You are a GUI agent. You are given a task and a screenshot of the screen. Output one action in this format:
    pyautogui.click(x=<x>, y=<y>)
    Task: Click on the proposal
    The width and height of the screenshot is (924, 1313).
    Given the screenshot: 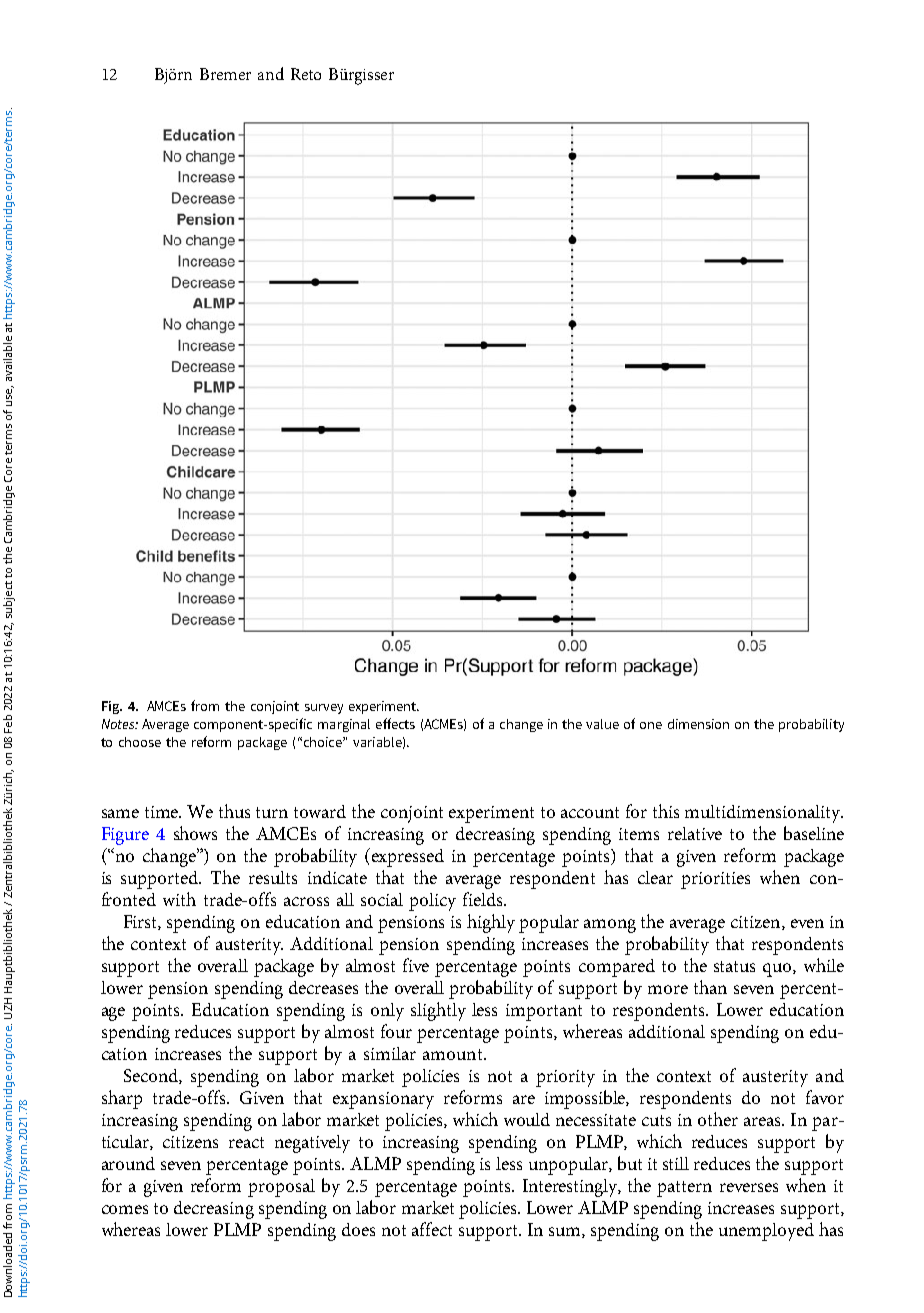 What is the action you would take?
    pyautogui.click(x=281, y=1188)
